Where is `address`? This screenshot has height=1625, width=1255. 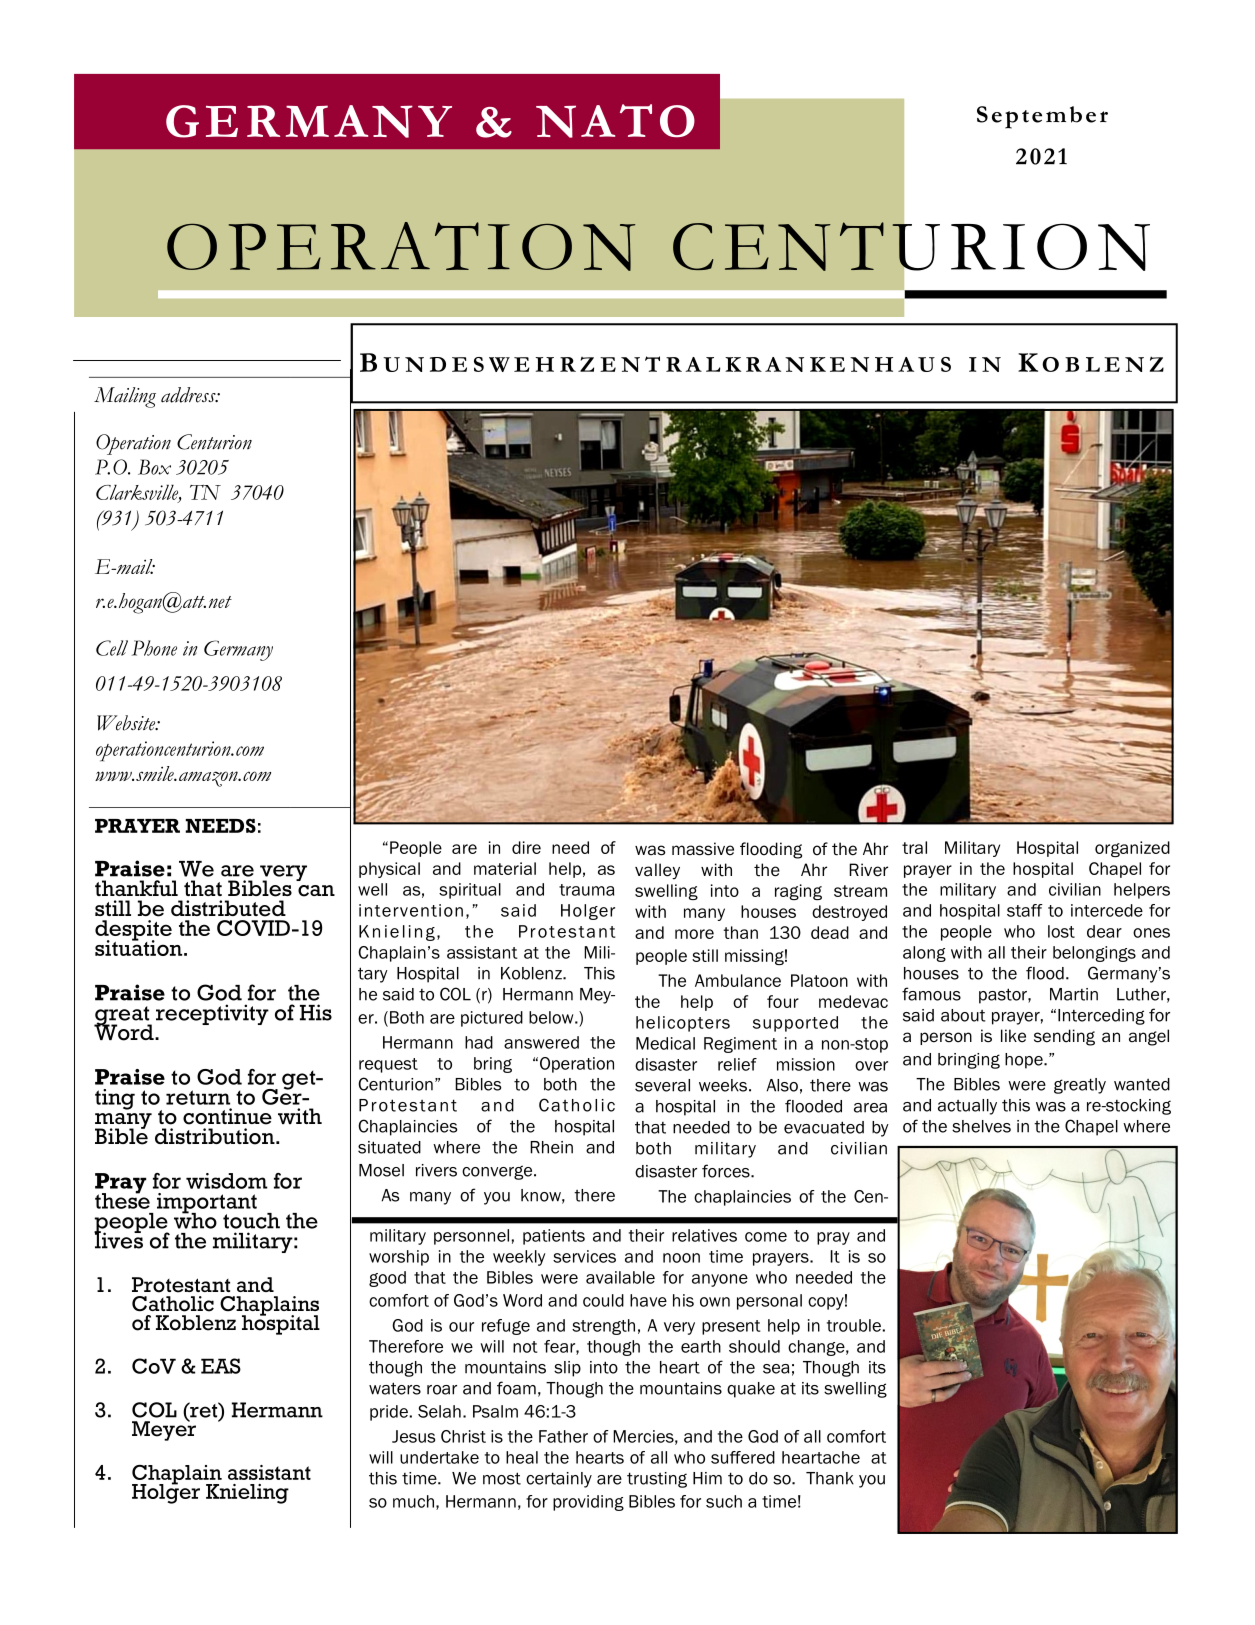 address is located at coordinates (189, 395).
